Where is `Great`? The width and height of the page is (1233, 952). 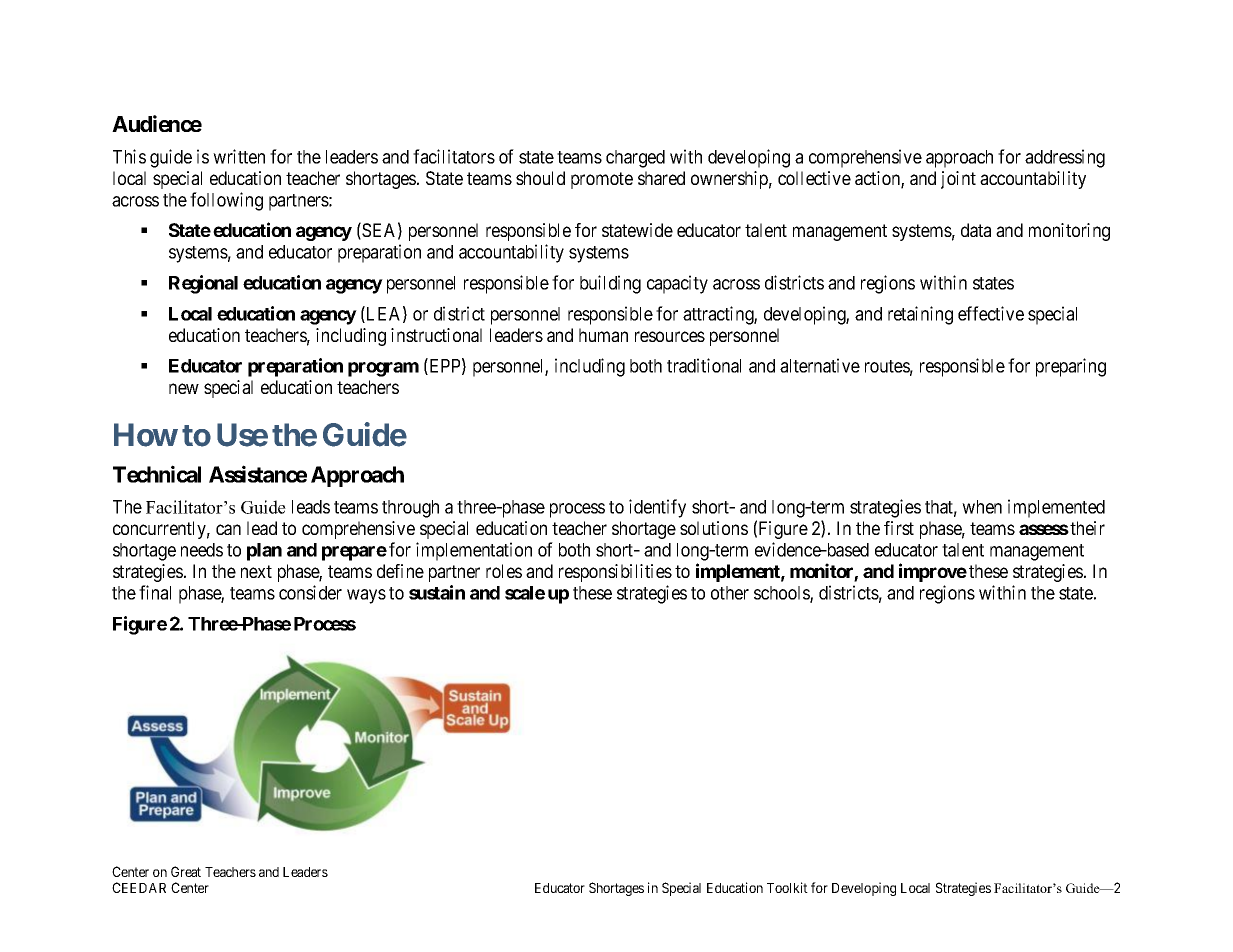
Great is located at coordinates (186, 871).
